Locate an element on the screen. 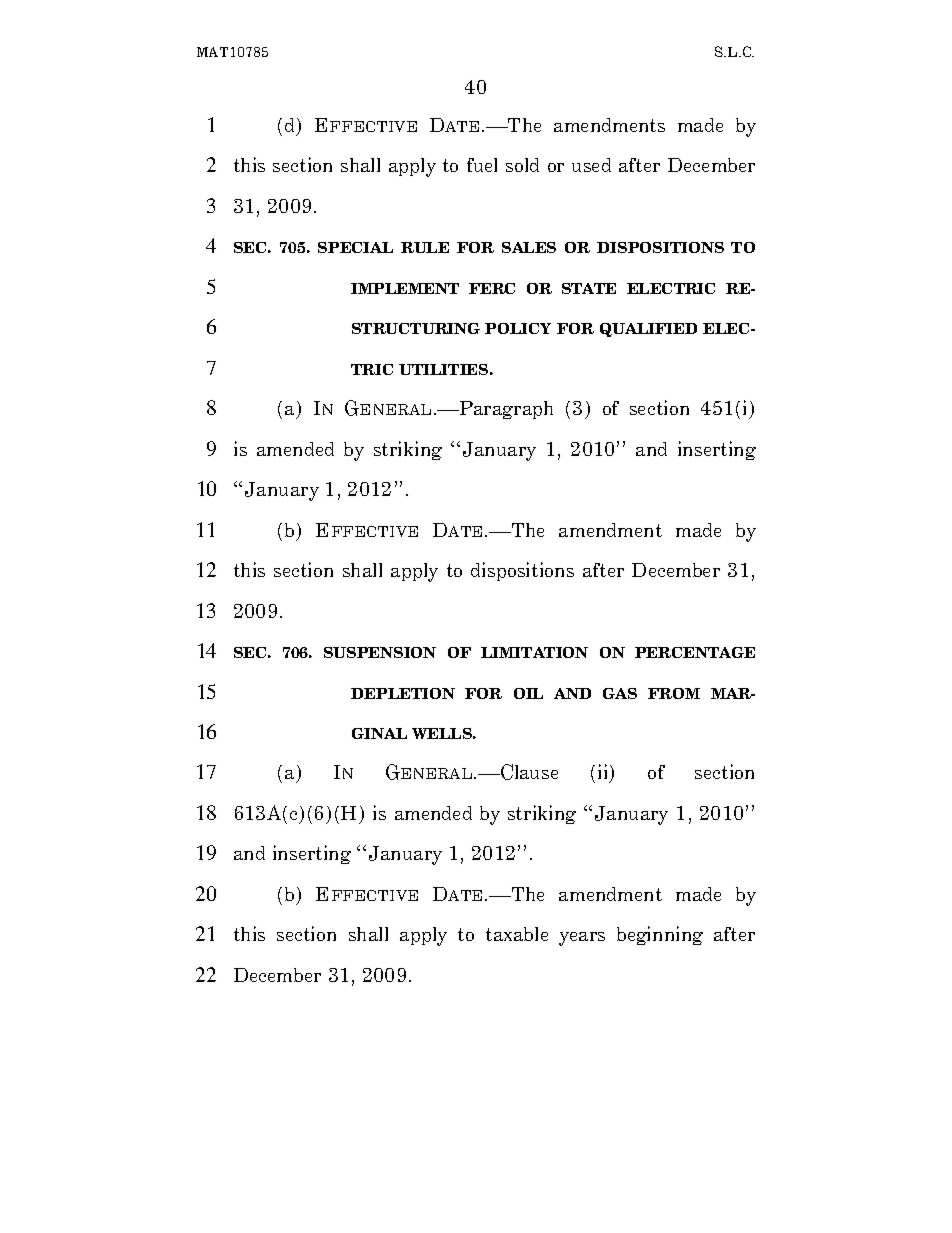 This screenshot has width=952, height=1233. QUALIFIED is located at coordinates (648, 330).
